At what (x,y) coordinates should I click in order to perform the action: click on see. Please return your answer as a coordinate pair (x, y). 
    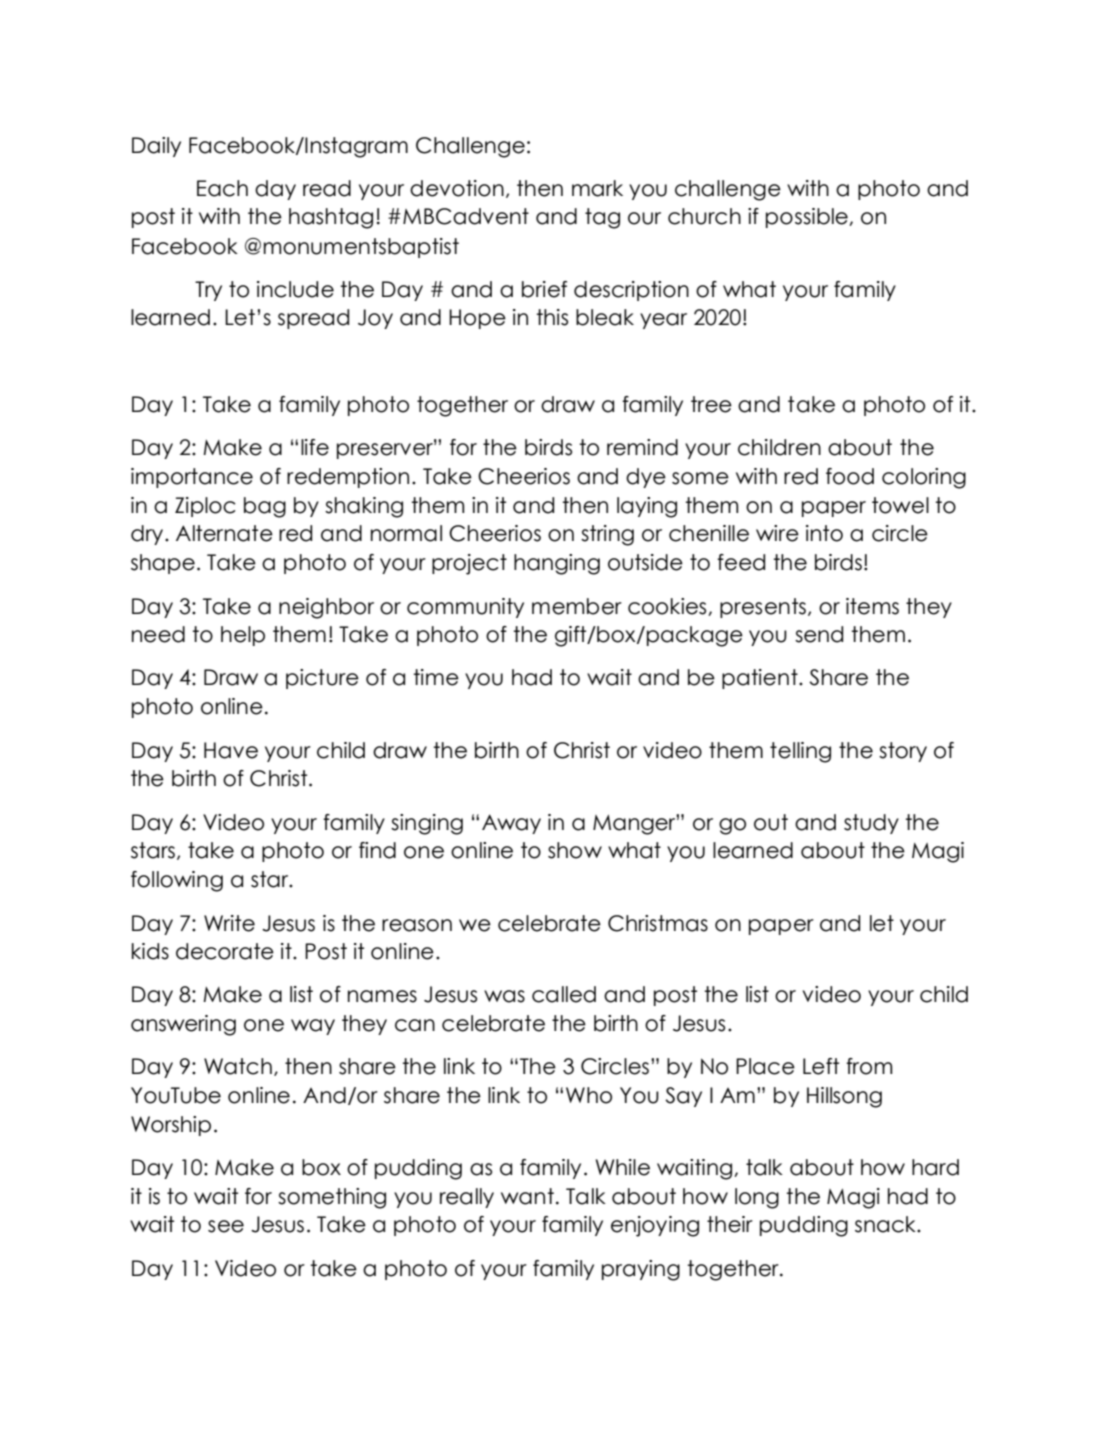
    Looking at the image, I should click on (226, 1226).
